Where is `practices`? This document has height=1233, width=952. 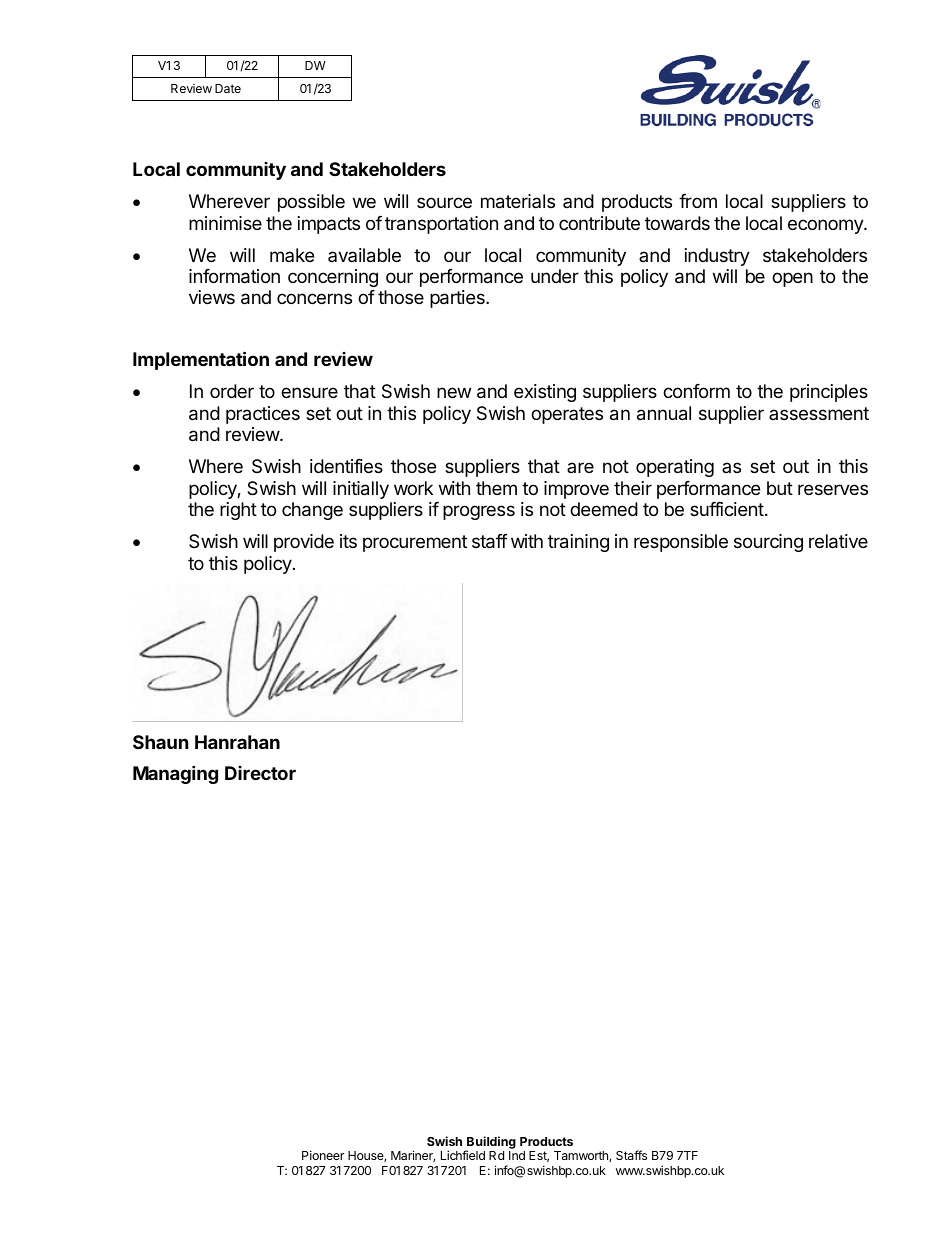 practices is located at coordinates (263, 415).
